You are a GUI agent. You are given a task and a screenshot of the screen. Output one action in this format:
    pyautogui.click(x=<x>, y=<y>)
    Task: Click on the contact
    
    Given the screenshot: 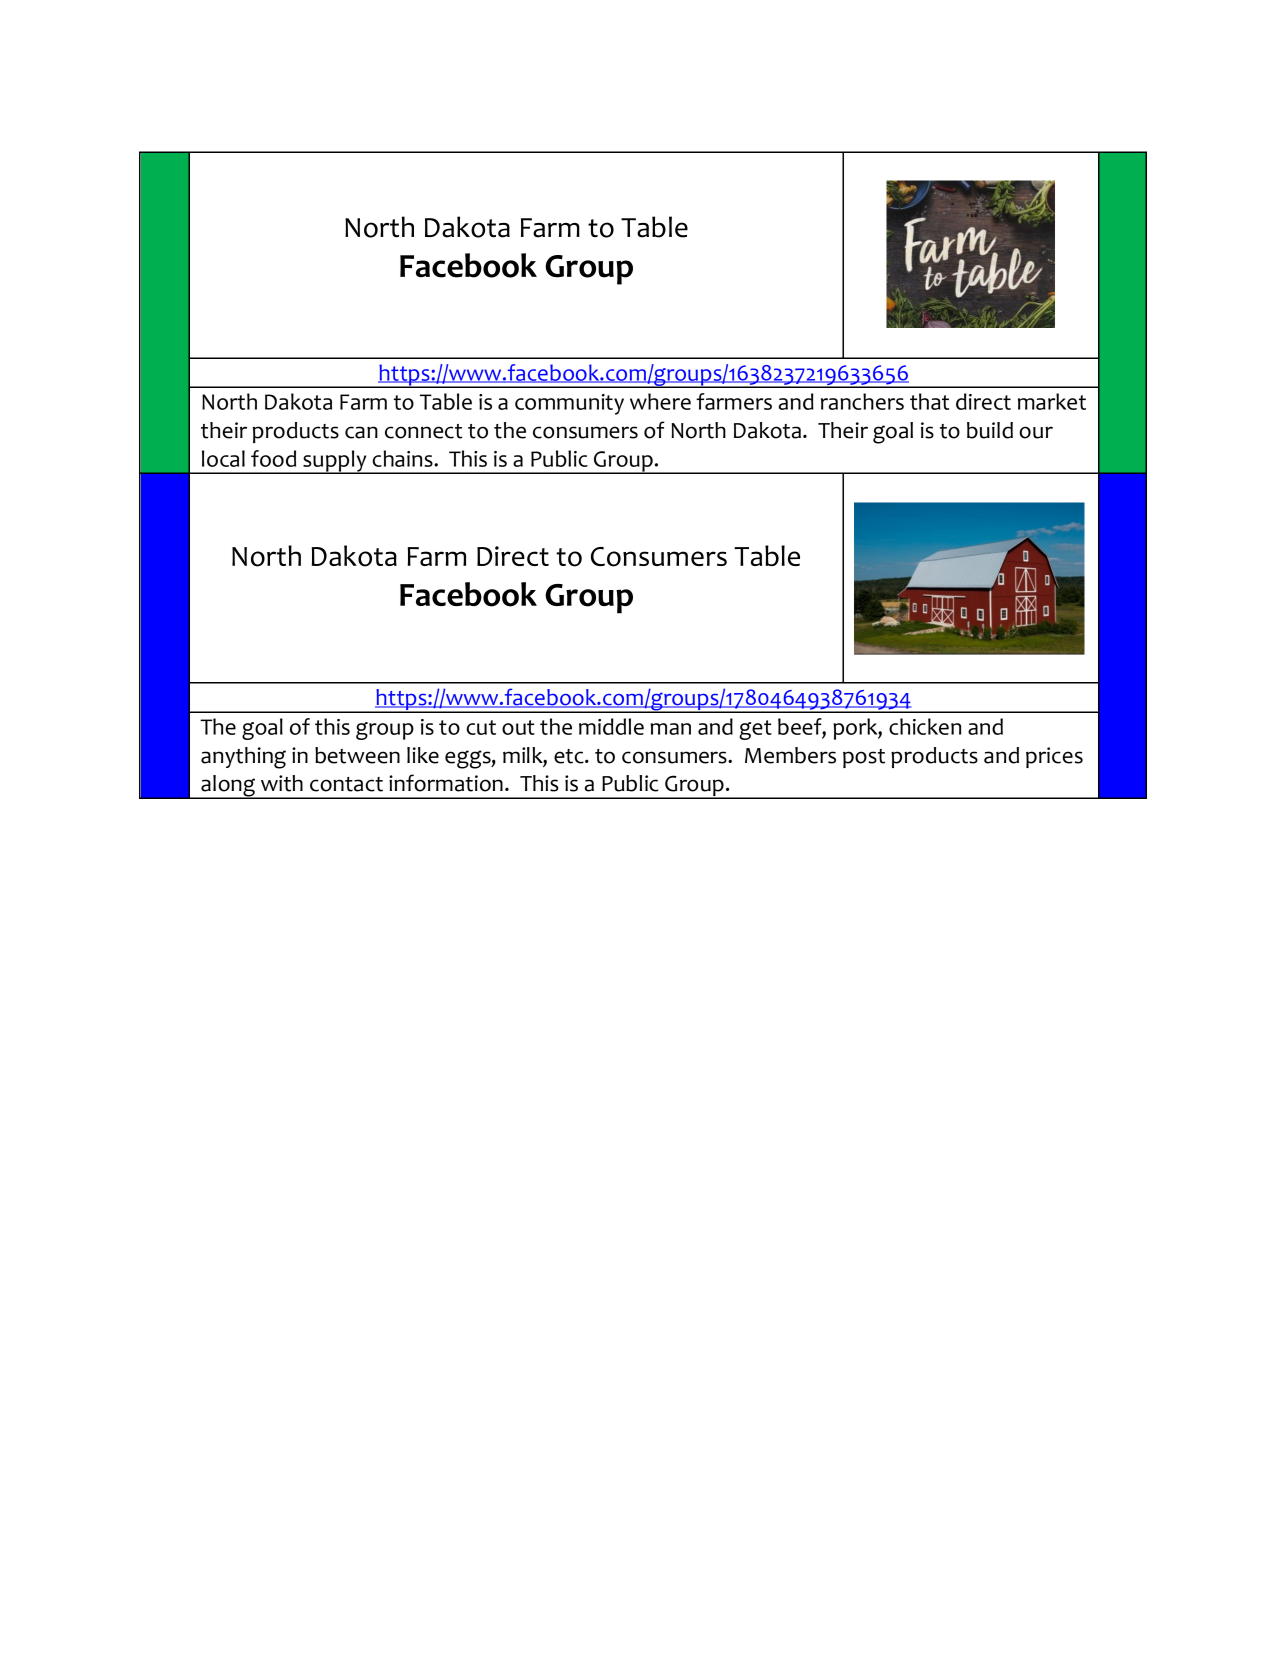 What is the action you would take?
    pyautogui.click(x=346, y=784)
